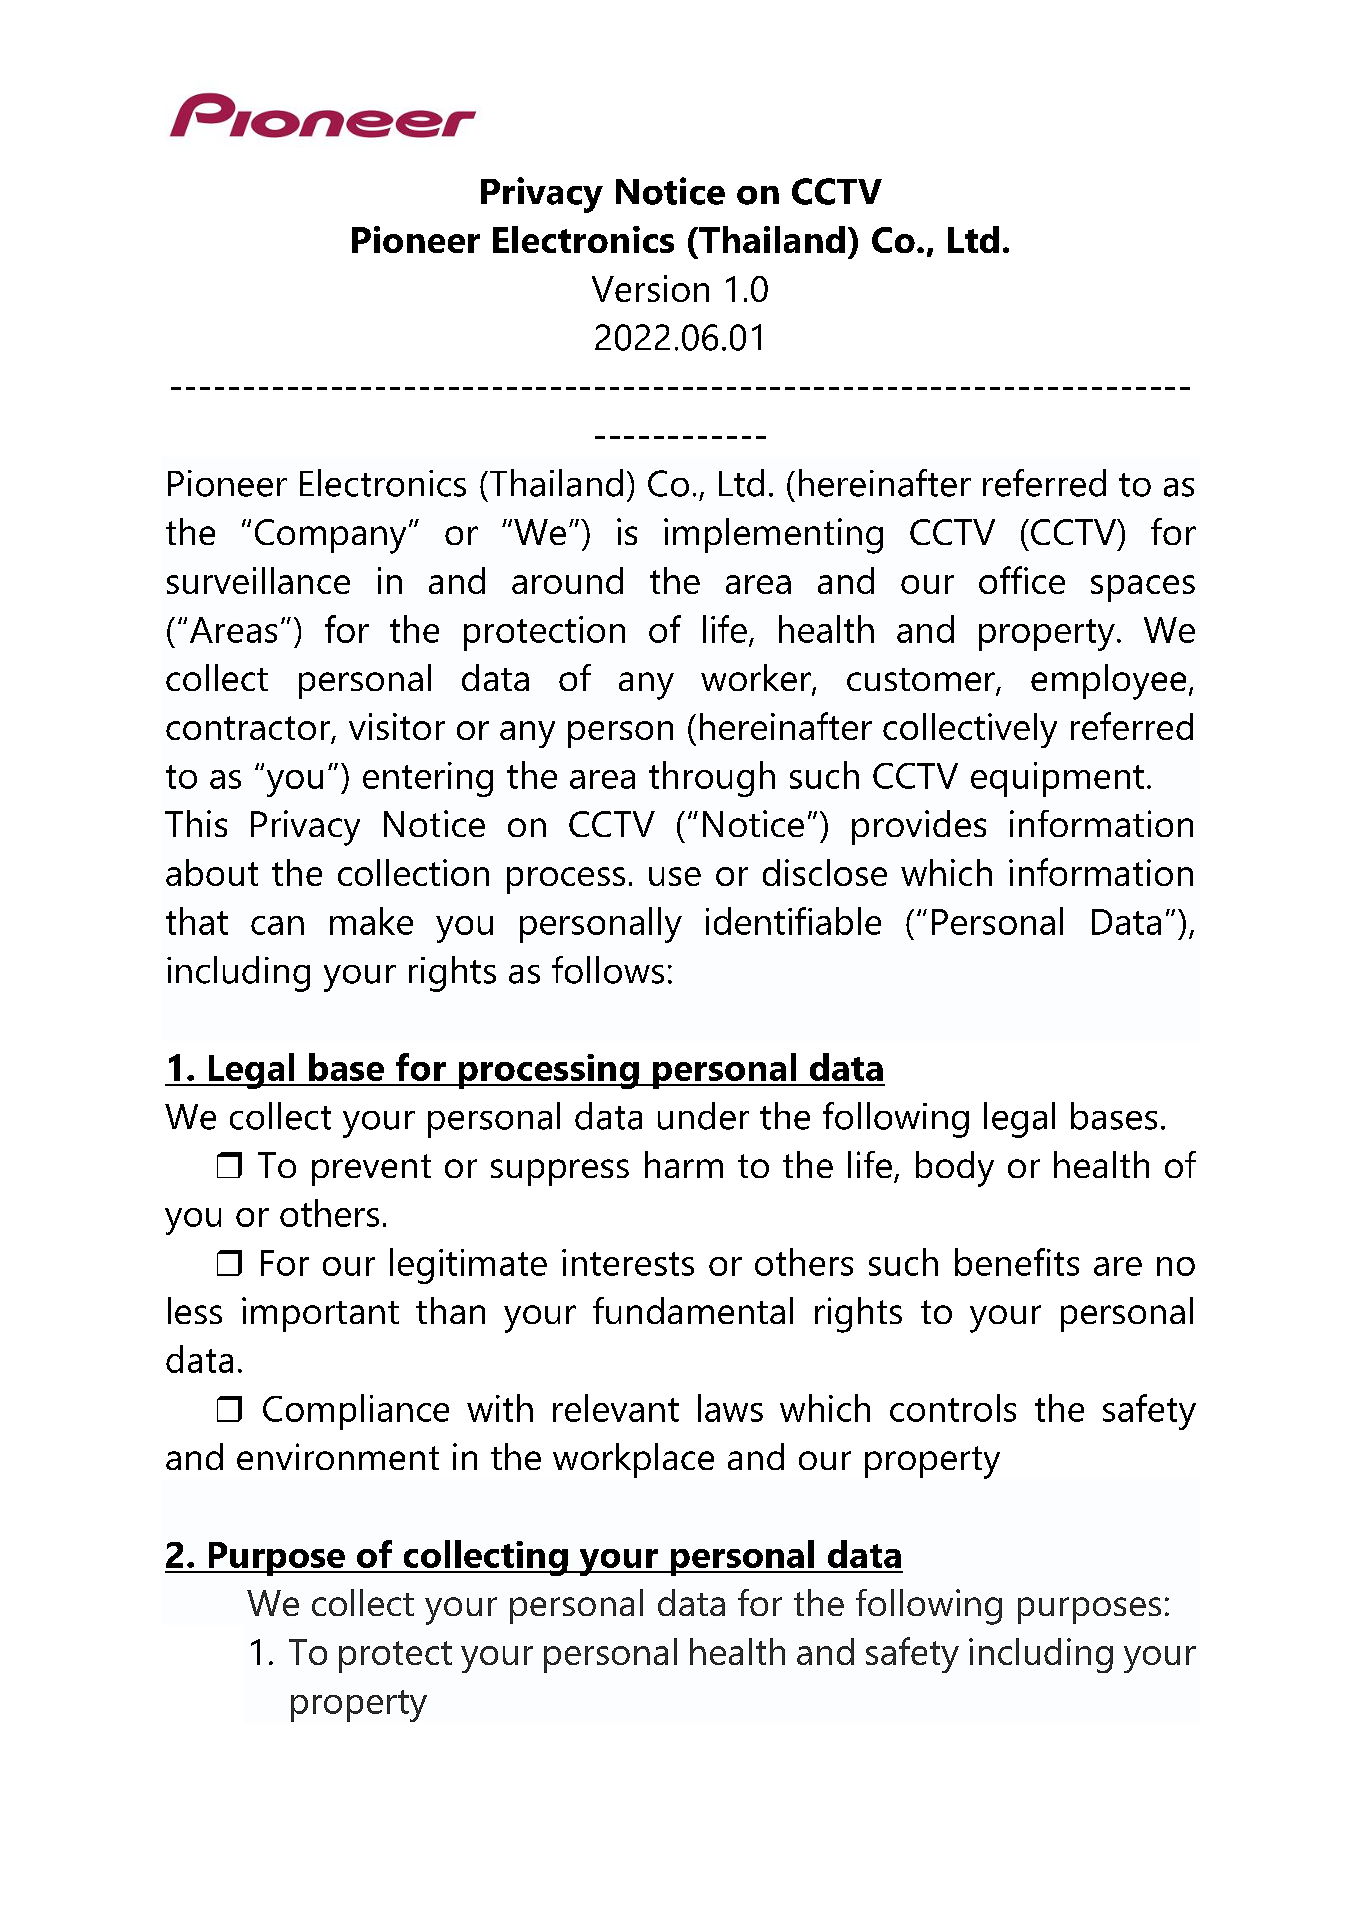  I want to click on harm, so click(684, 1164).
